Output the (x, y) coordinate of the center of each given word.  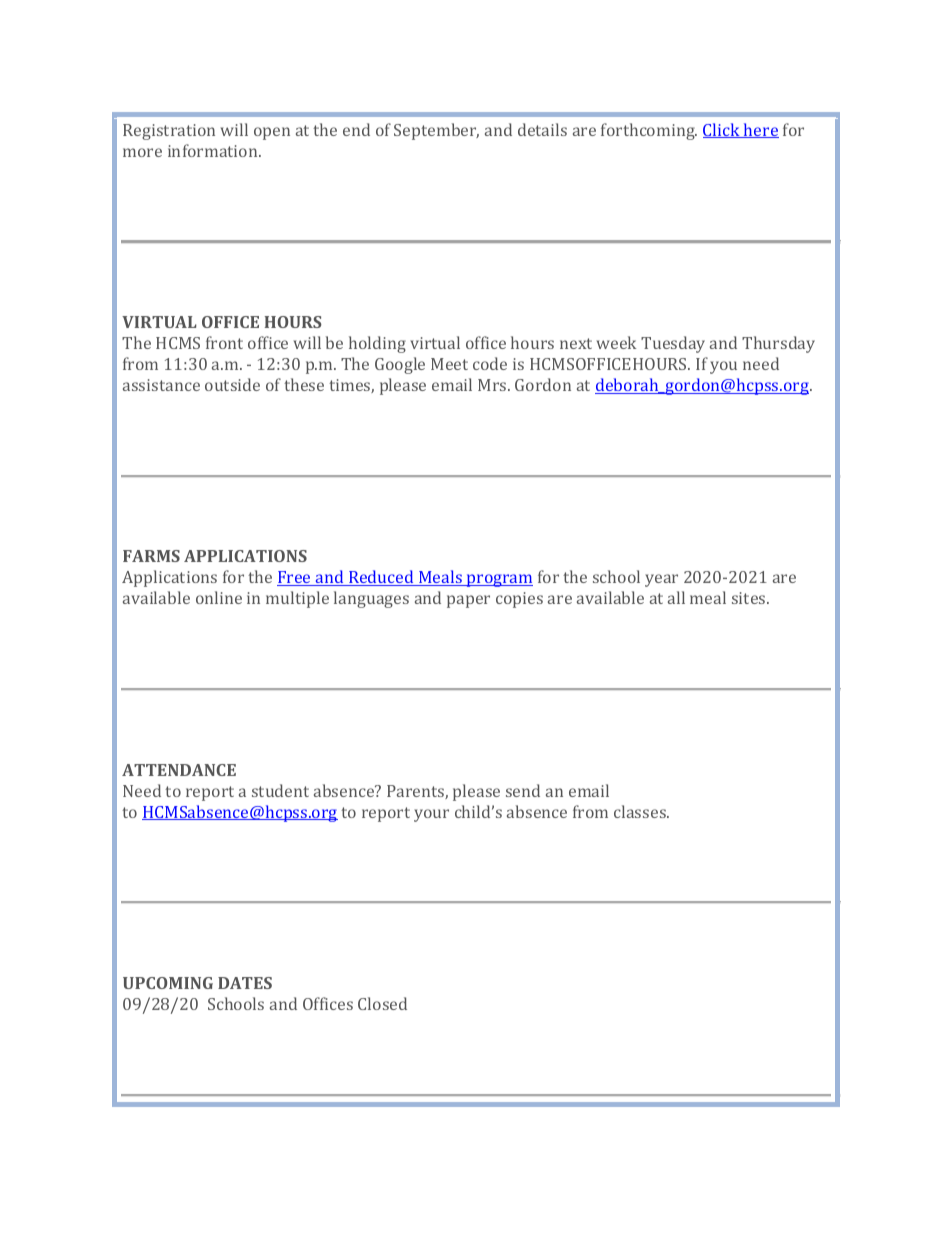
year (661, 580)
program (499, 580)
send (523, 790)
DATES (245, 983)
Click (723, 130)
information (214, 150)
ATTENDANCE (179, 770)
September (436, 131)
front (224, 342)
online (219, 597)
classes (641, 811)
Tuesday (673, 344)
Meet (449, 364)
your (431, 815)
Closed (382, 1003)
